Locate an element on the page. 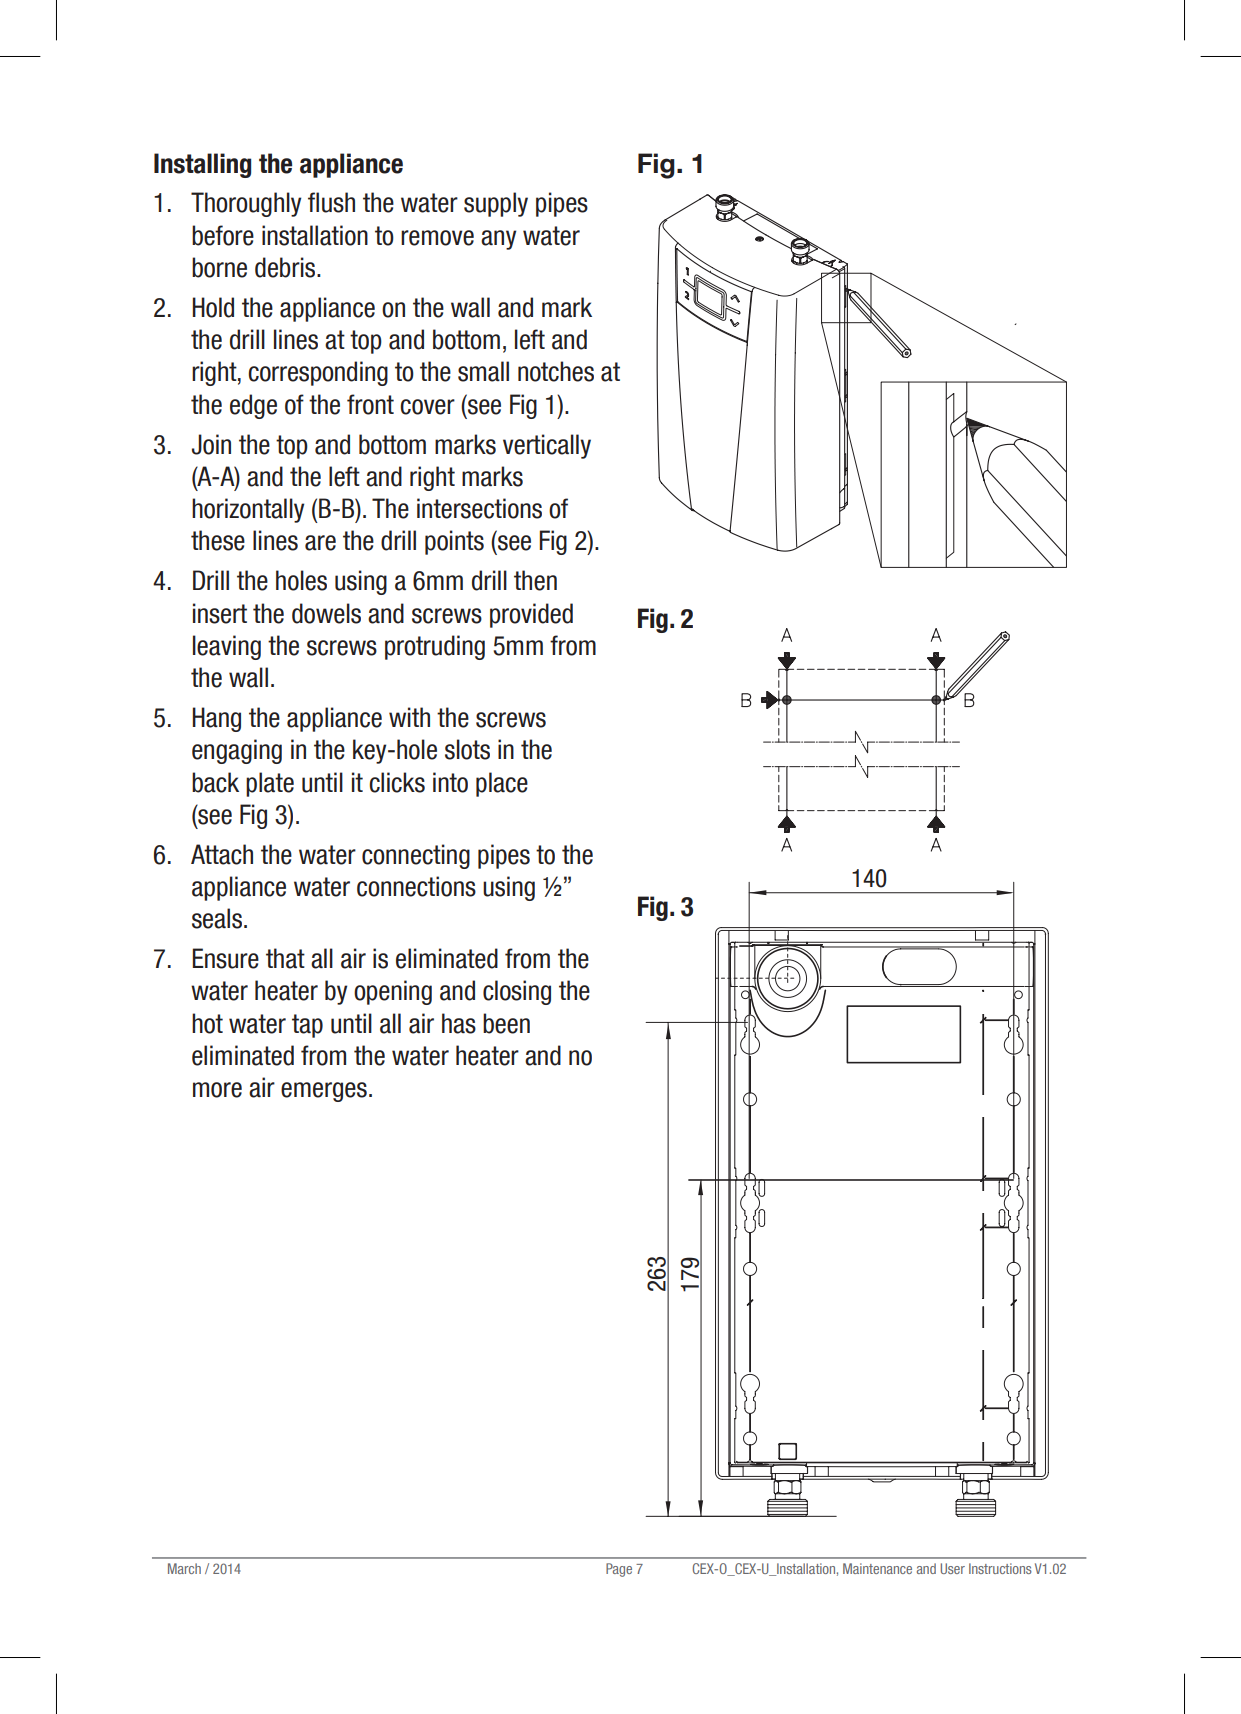 Image resolution: width=1241 pixels, height=1714 pixels. closing is located at coordinates (517, 992).
